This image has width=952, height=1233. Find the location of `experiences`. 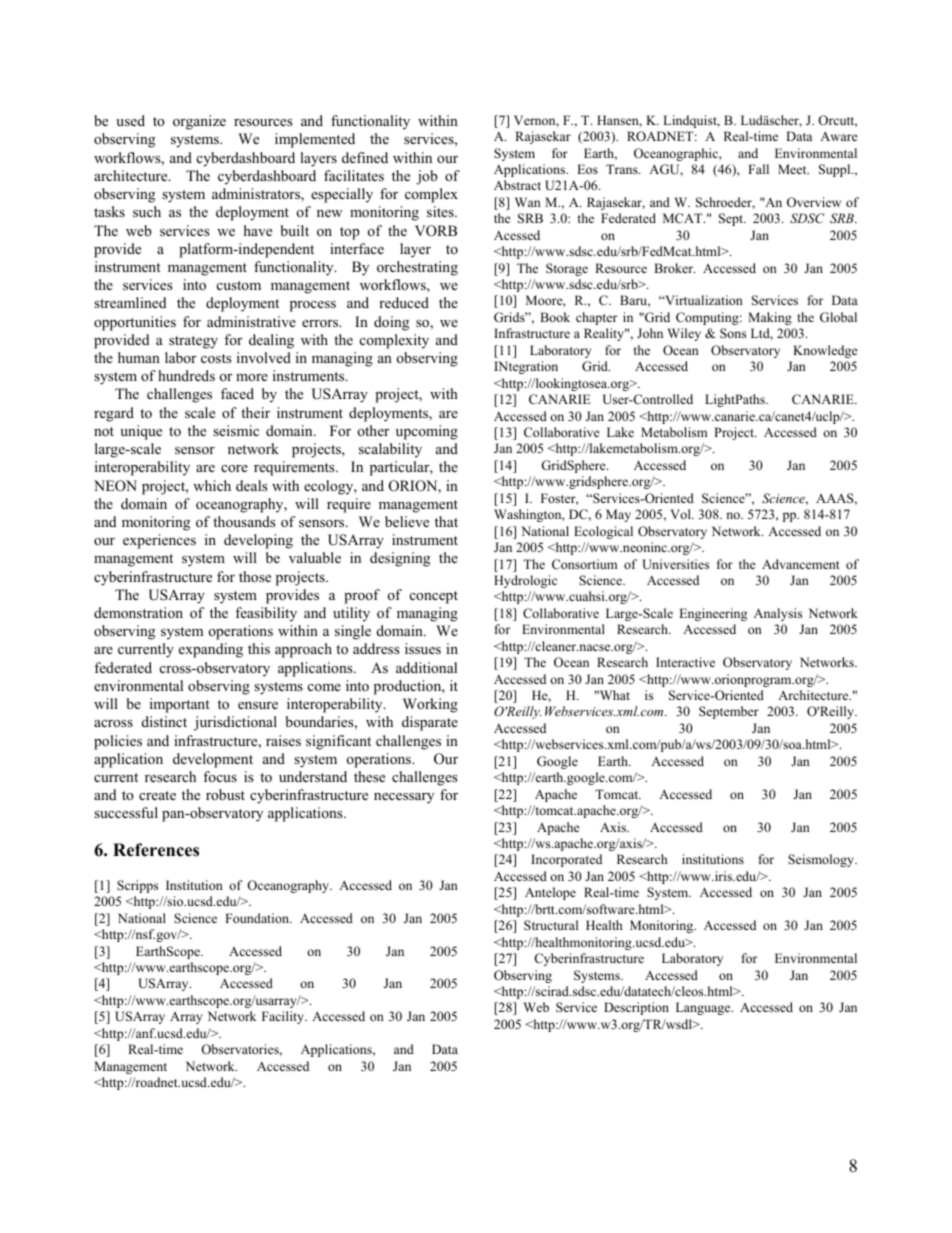

experiences is located at coordinates (159, 541).
